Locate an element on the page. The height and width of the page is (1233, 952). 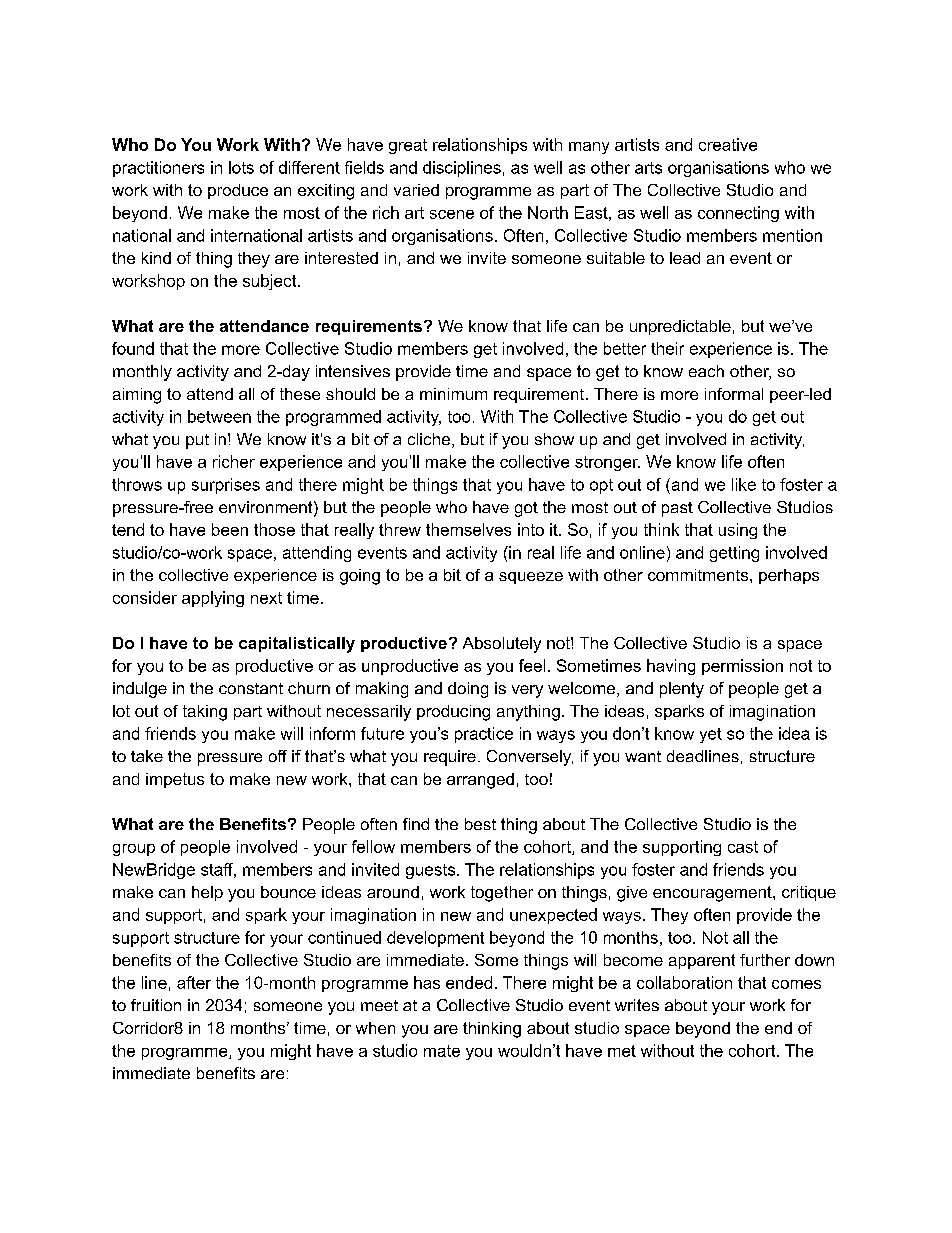
mate is located at coordinates (442, 1051).
